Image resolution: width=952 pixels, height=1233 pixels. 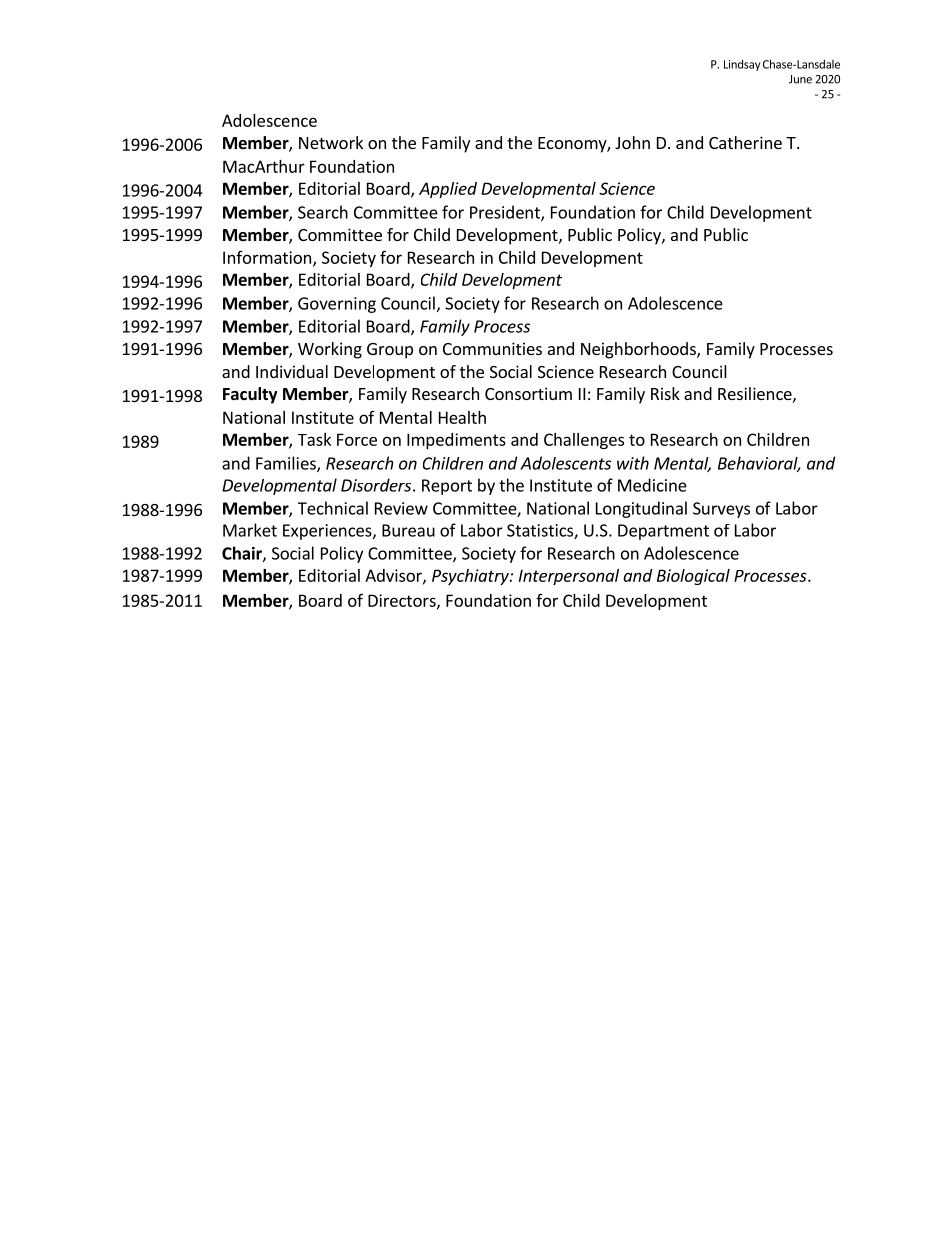 I want to click on Lindsay, so click(x=742, y=65).
